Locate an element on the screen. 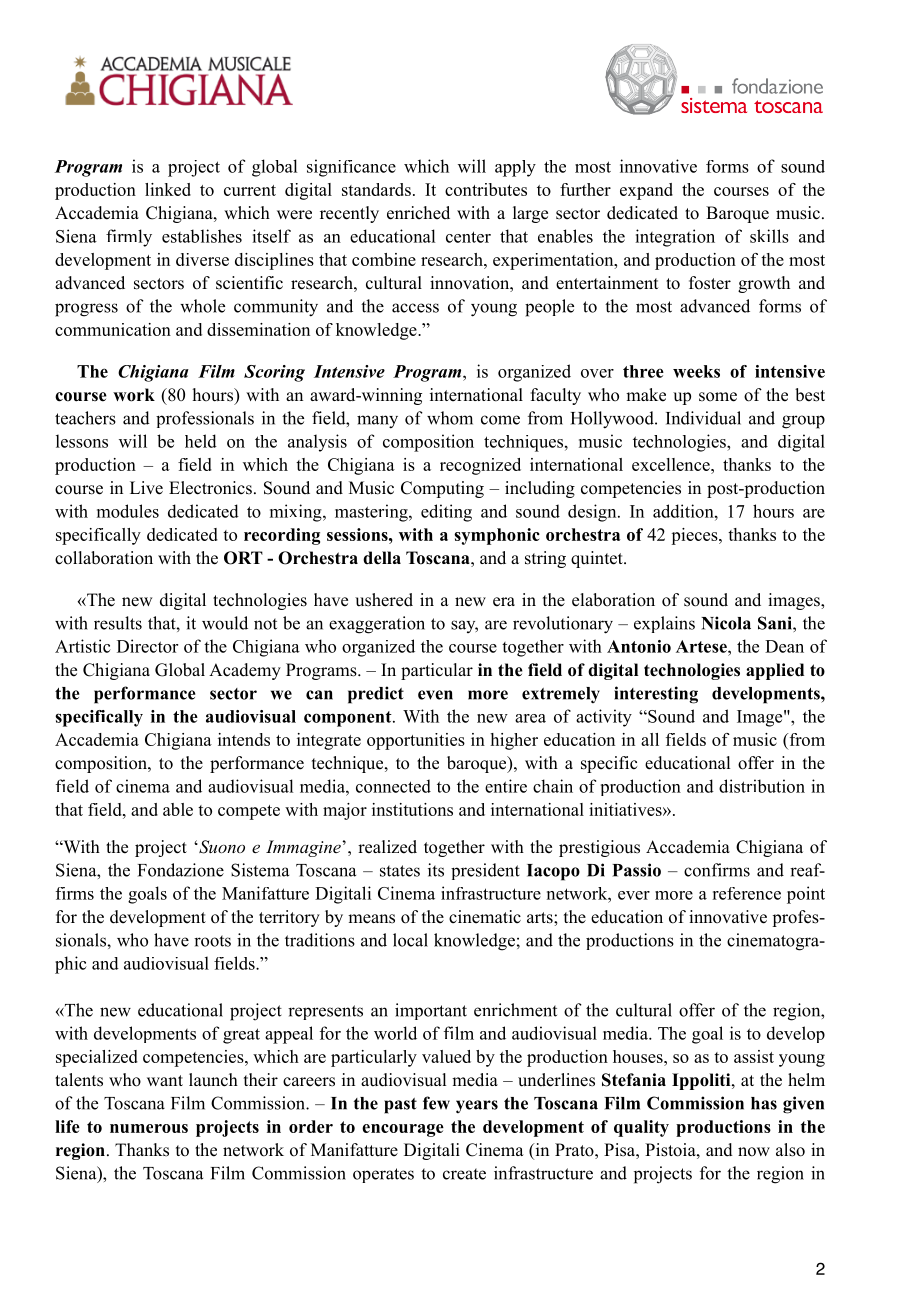 Image resolution: width=924 pixels, height=1308 pixels. numerous is located at coordinates (149, 1128).
